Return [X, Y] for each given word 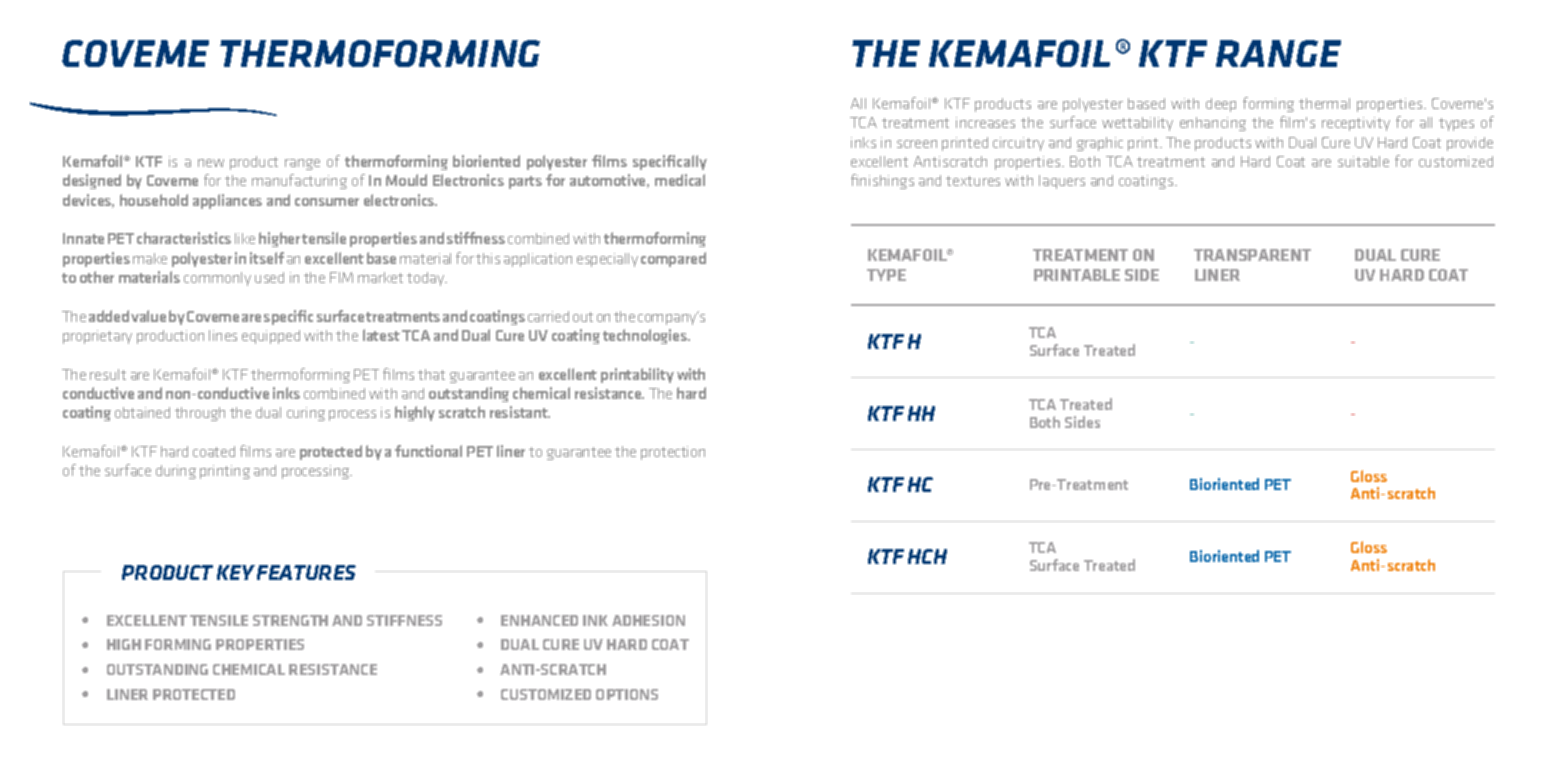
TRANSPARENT [1252, 255]
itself [267, 258]
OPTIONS [627, 694]
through [200, 414]
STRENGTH [290, 620]
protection [673, 453]
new [211, 163]
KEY [236, 572]
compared [673, 259]
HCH [927, 556]
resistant [520, 412]
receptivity [1356, 124]
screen [917, 144]
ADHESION [648, 620]
